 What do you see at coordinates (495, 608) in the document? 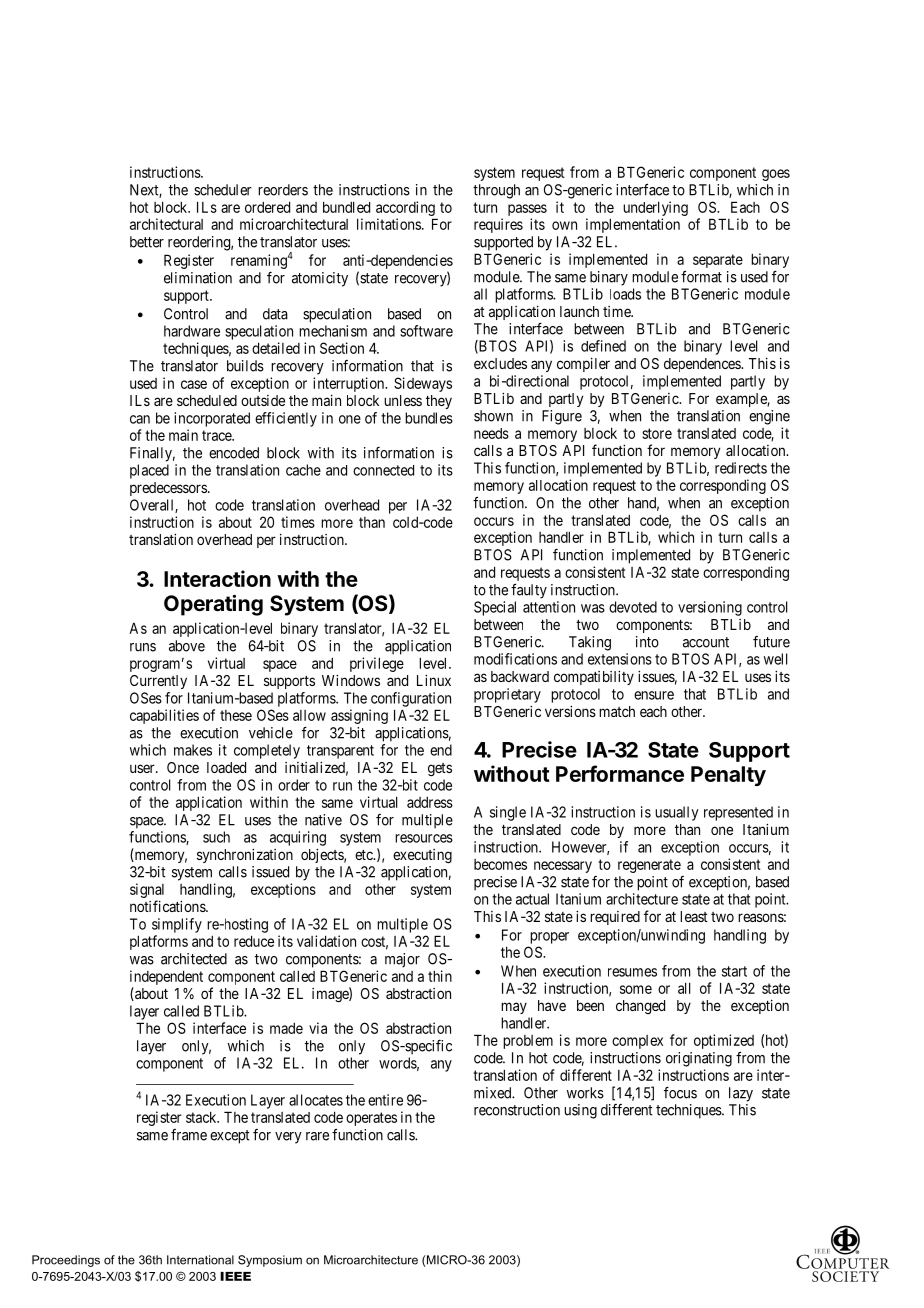
I see `Special` at bounding box center [495, 608].
